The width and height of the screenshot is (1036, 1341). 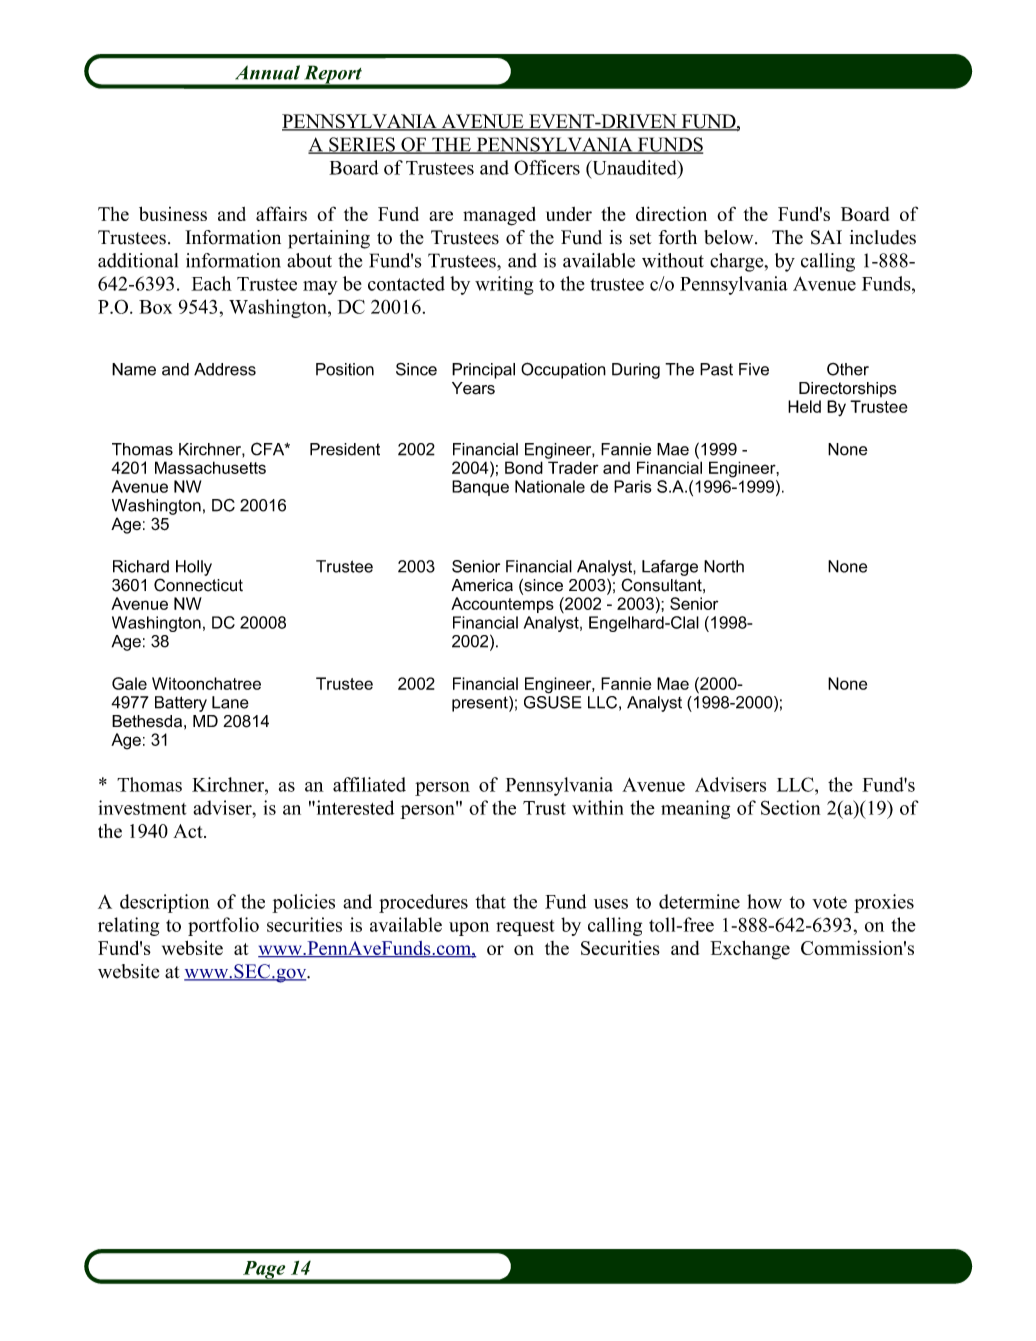 I want to click on direction, so click(x=671, y=213).
